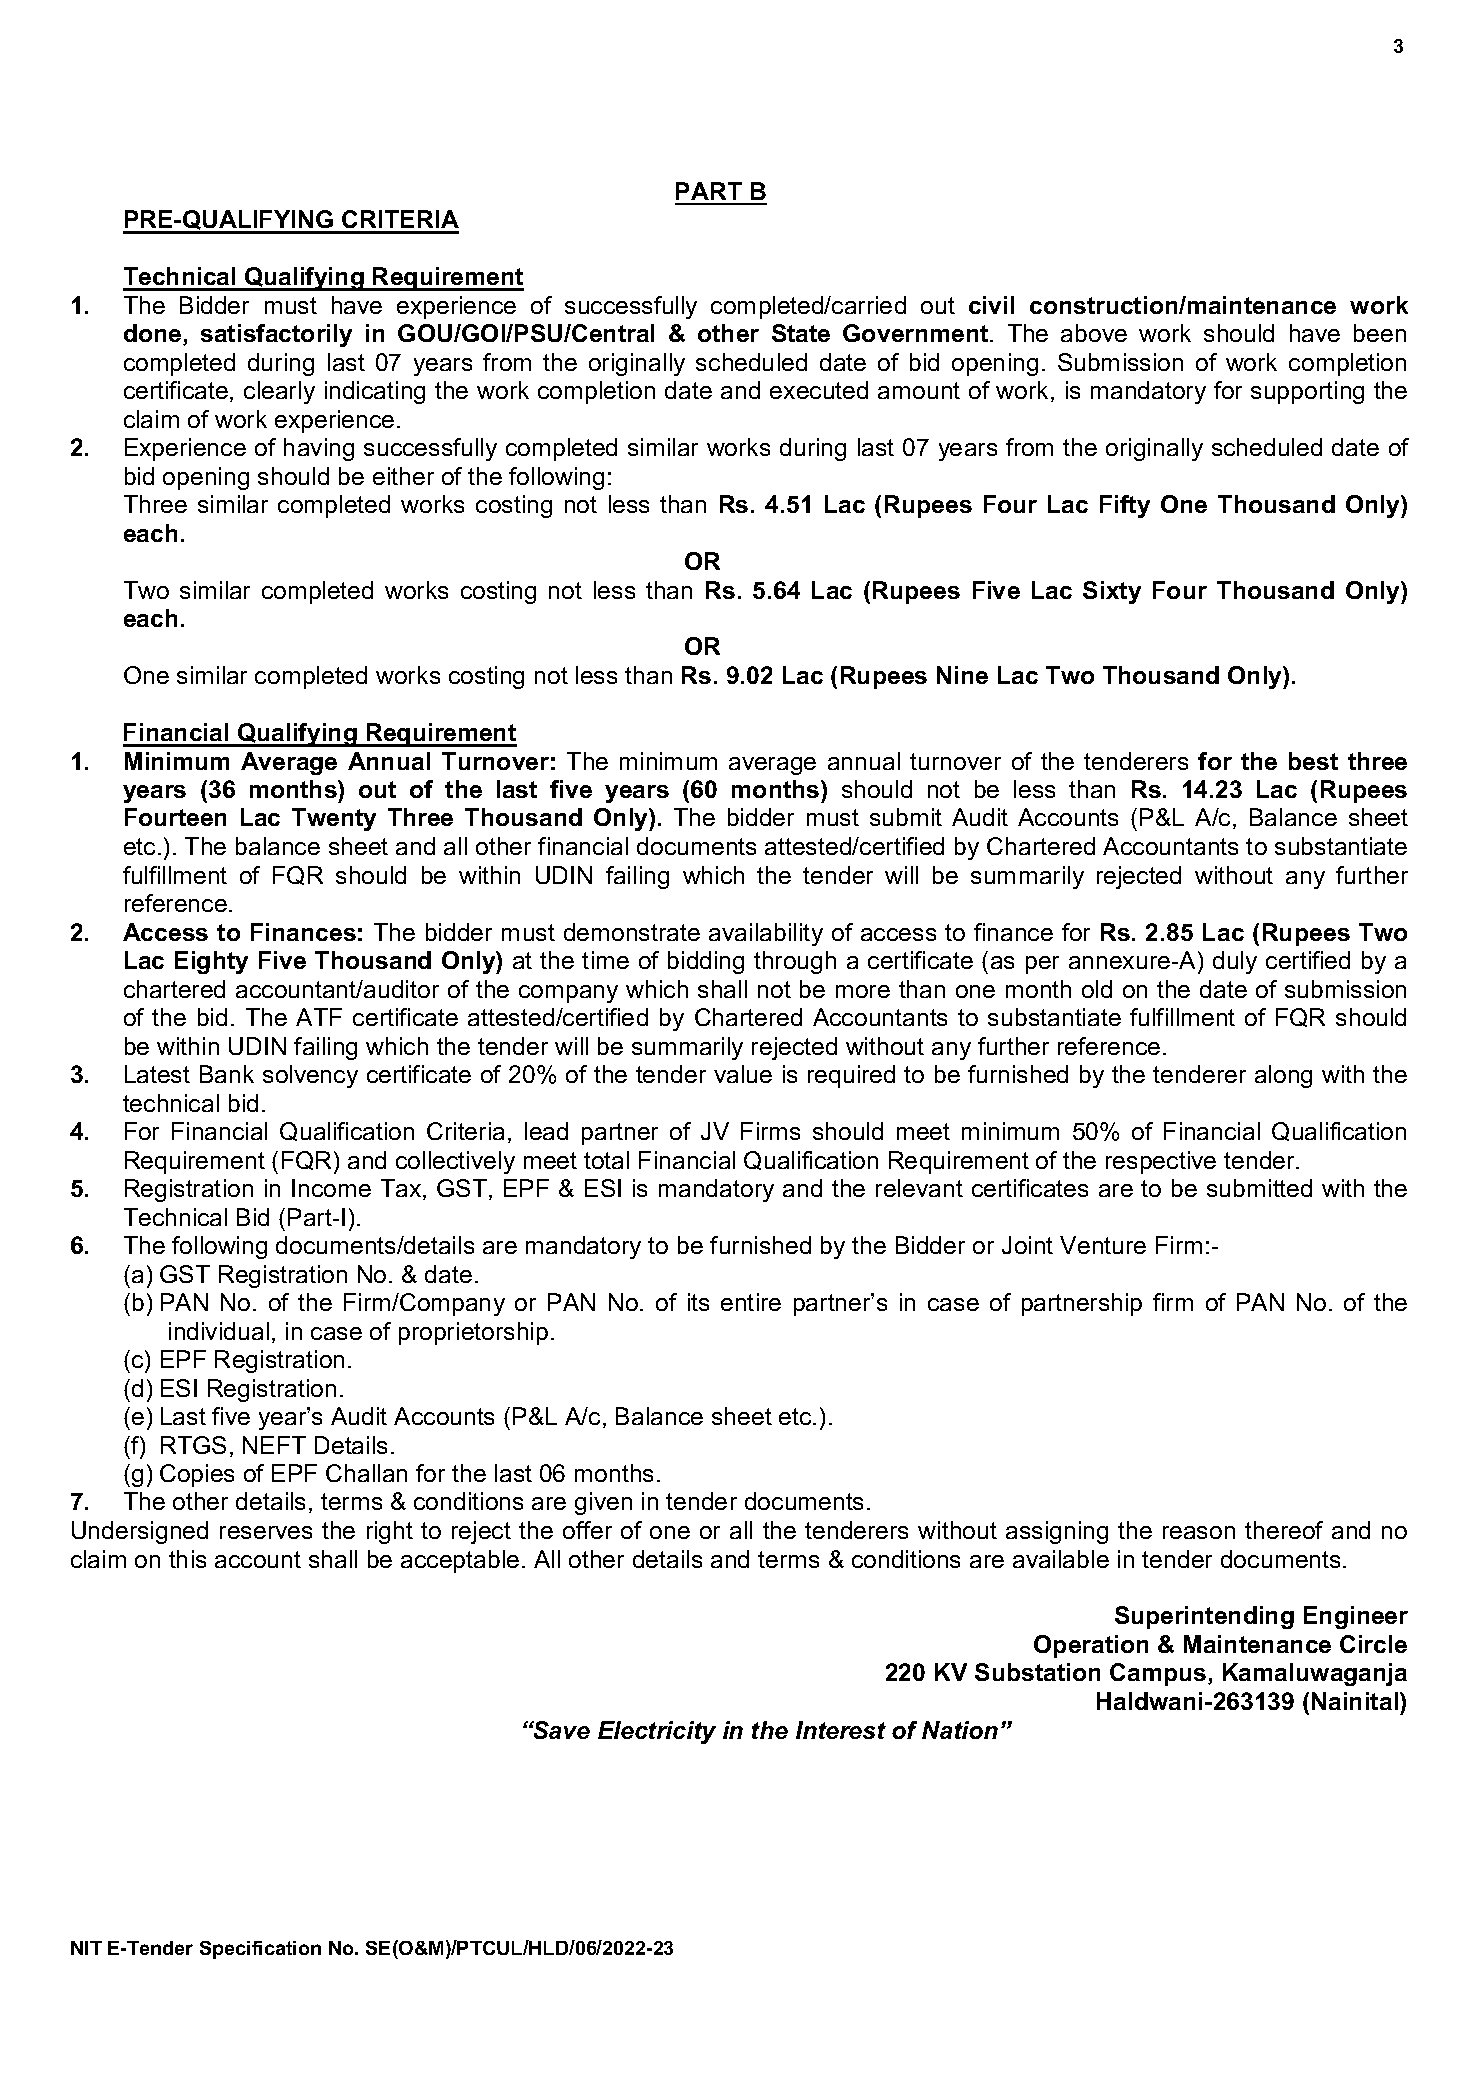 The height and width of the page is (2086, 1475). Describe the element at coordinates (743, 1074) in the page. I see `value` at that location.
